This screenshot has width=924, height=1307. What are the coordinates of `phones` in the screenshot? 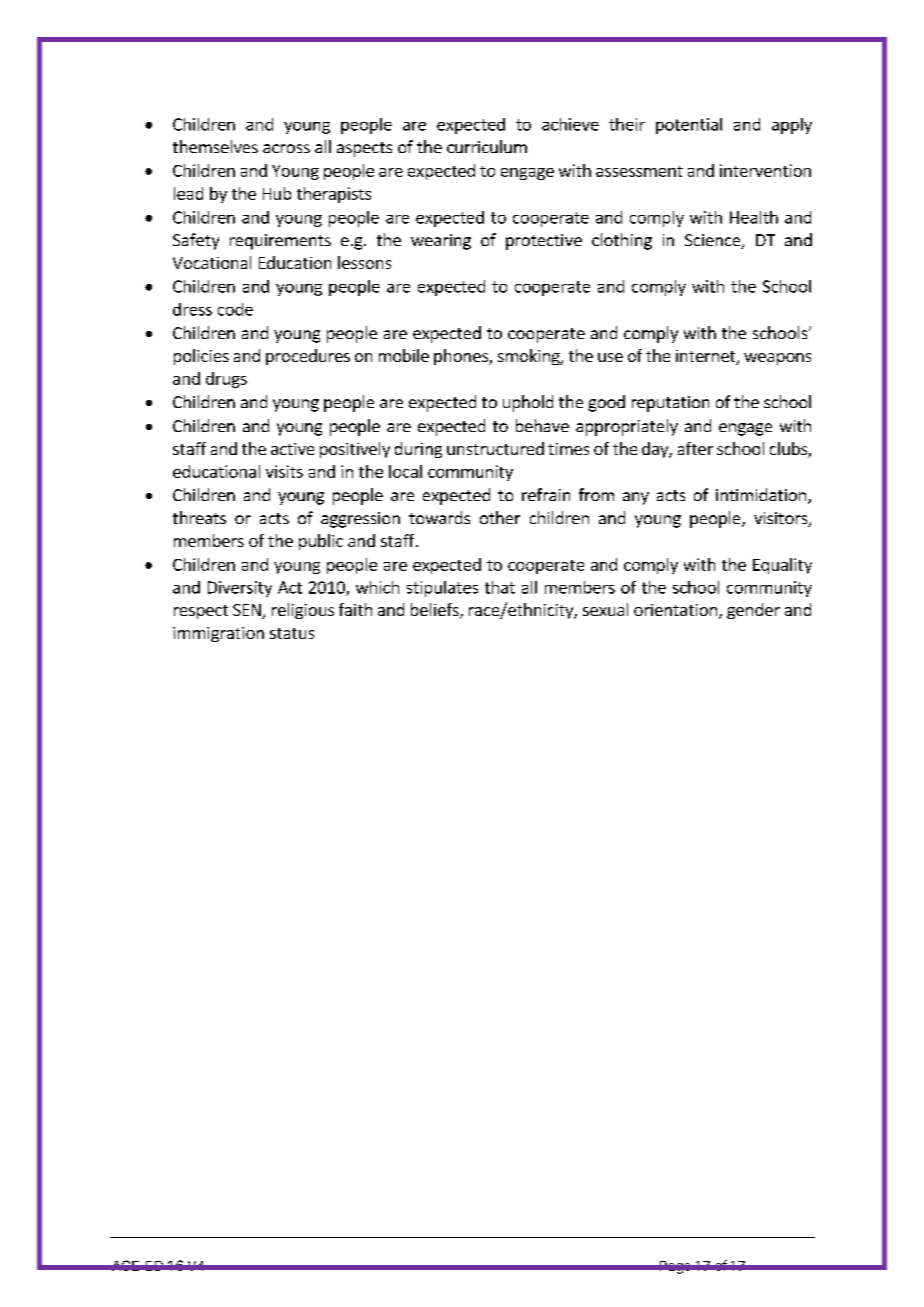 It's located at (462, 357).
